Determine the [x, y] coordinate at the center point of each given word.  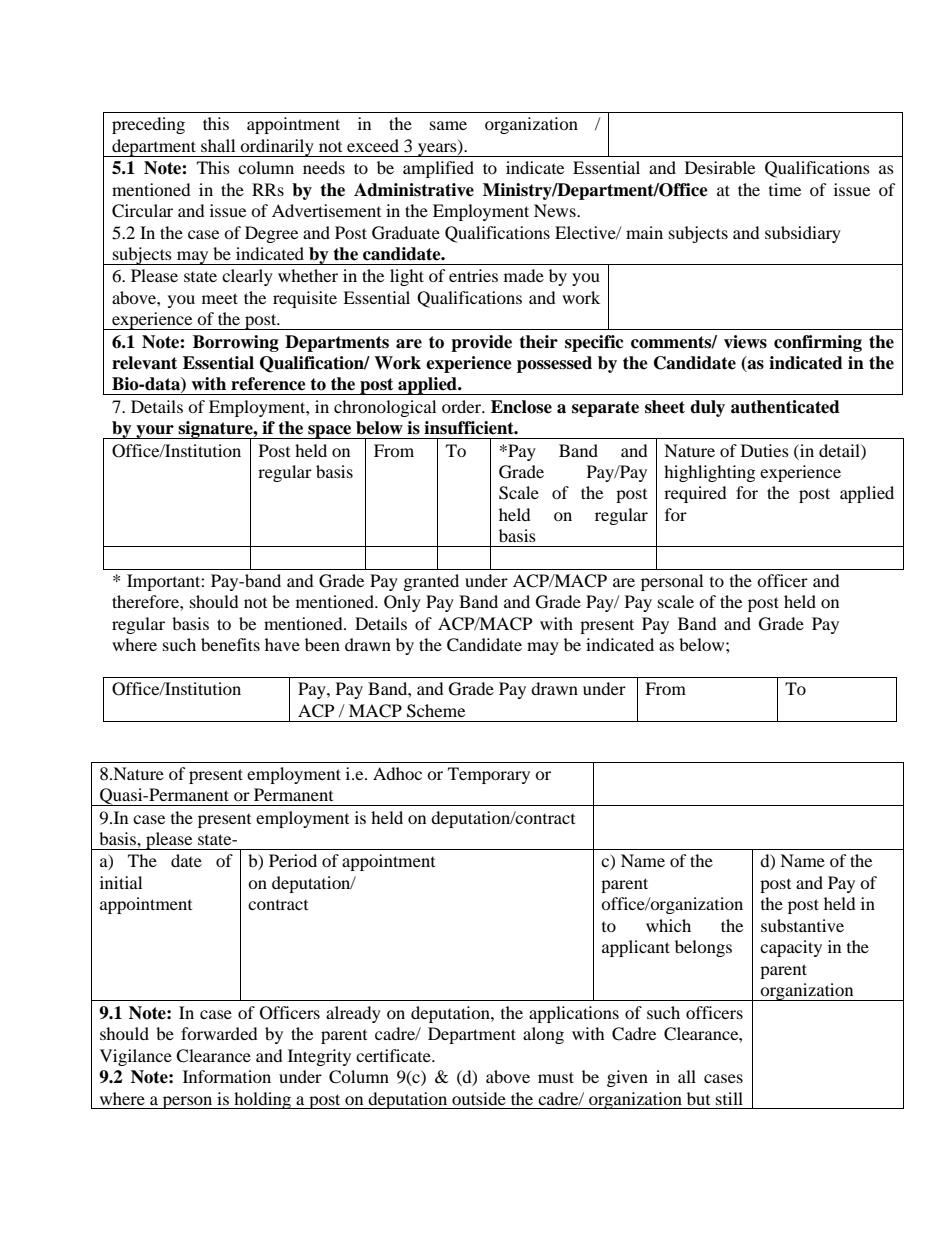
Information [227, 1076]
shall [218, 145]
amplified [438, 169]
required [695, 494]
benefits [230, 644]
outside [479, 1098]
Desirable [720, 167]
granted [431, 582]
